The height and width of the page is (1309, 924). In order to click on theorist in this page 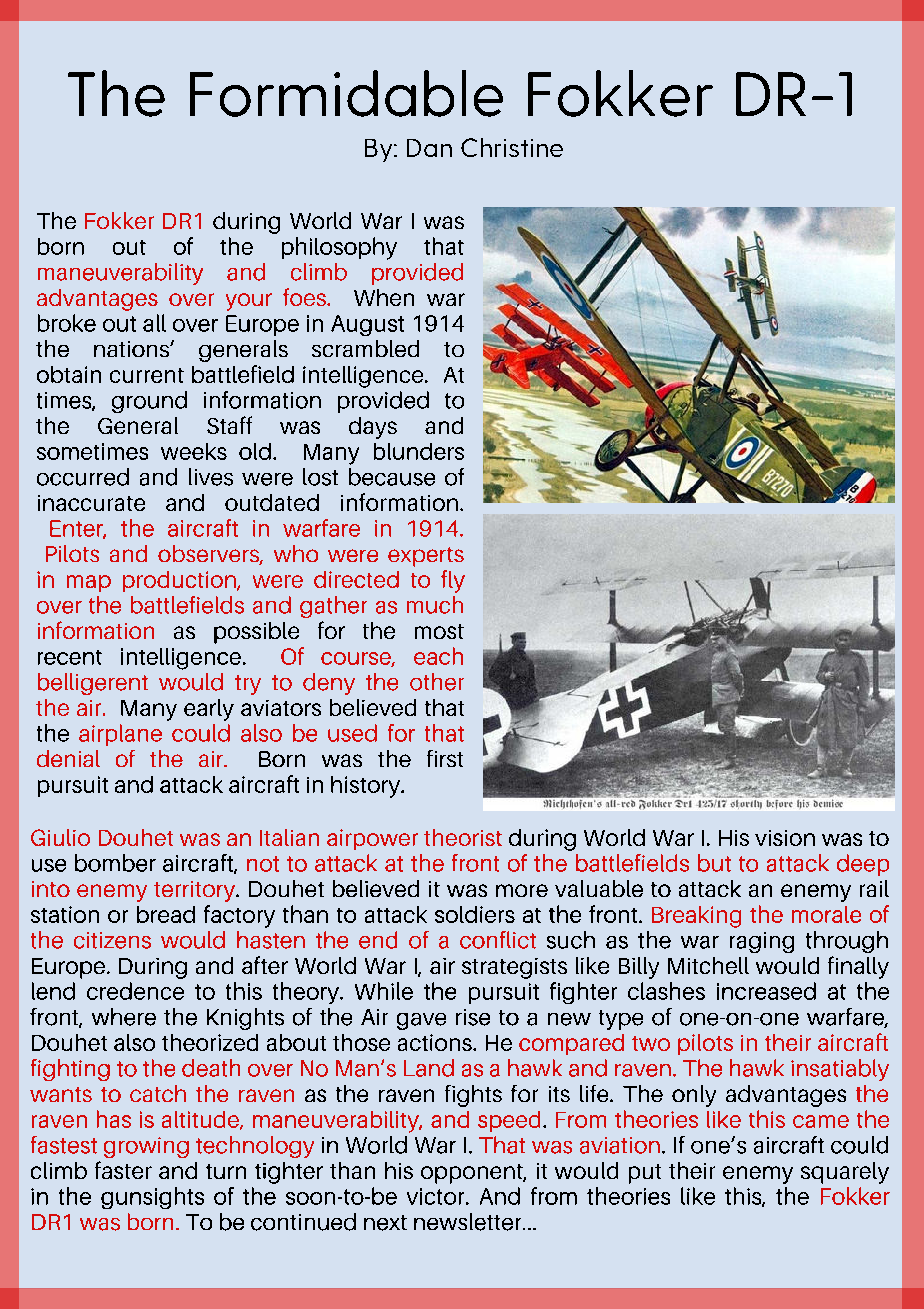, I will do `click(463, 837)`.
